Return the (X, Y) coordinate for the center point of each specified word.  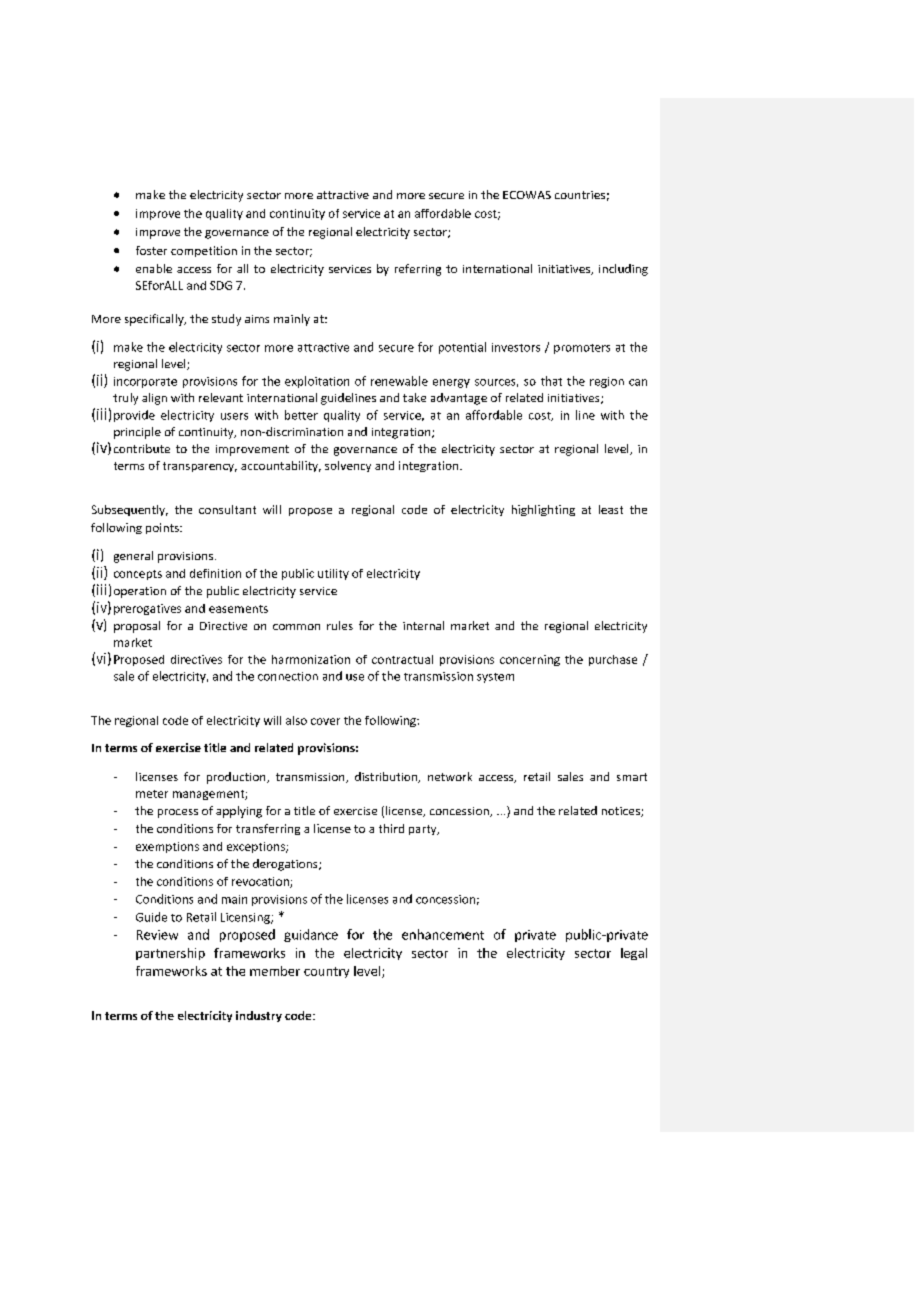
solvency (348, 466)
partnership (170, 954)
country (326, 972)
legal (634, 954)
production (237, 778)
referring (418, 270)
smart (632, 777)
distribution (387, 777)
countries (580, 195)
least (611, 509)
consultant (227, 509)
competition (204, 251)
